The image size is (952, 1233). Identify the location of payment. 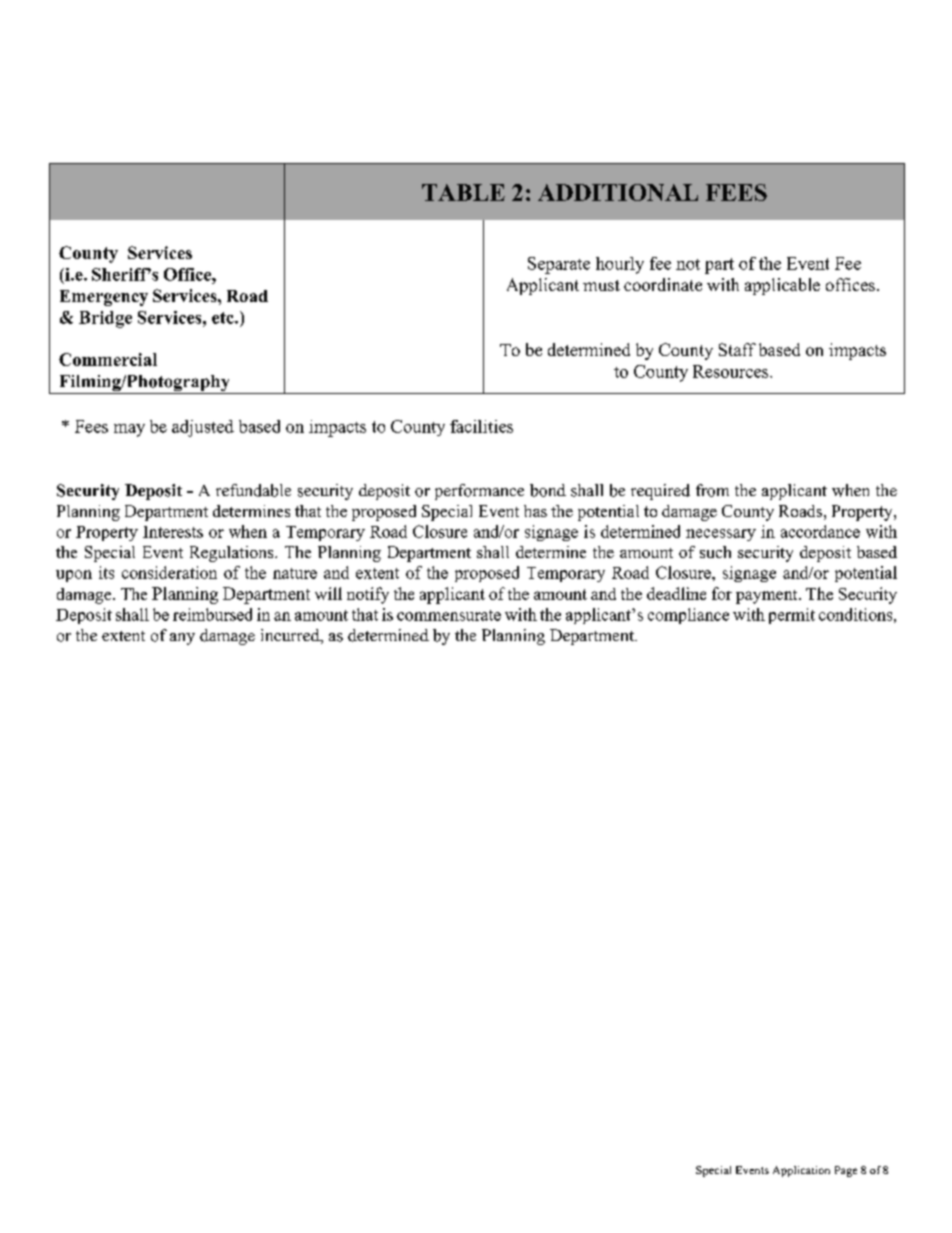
(768, 597).
